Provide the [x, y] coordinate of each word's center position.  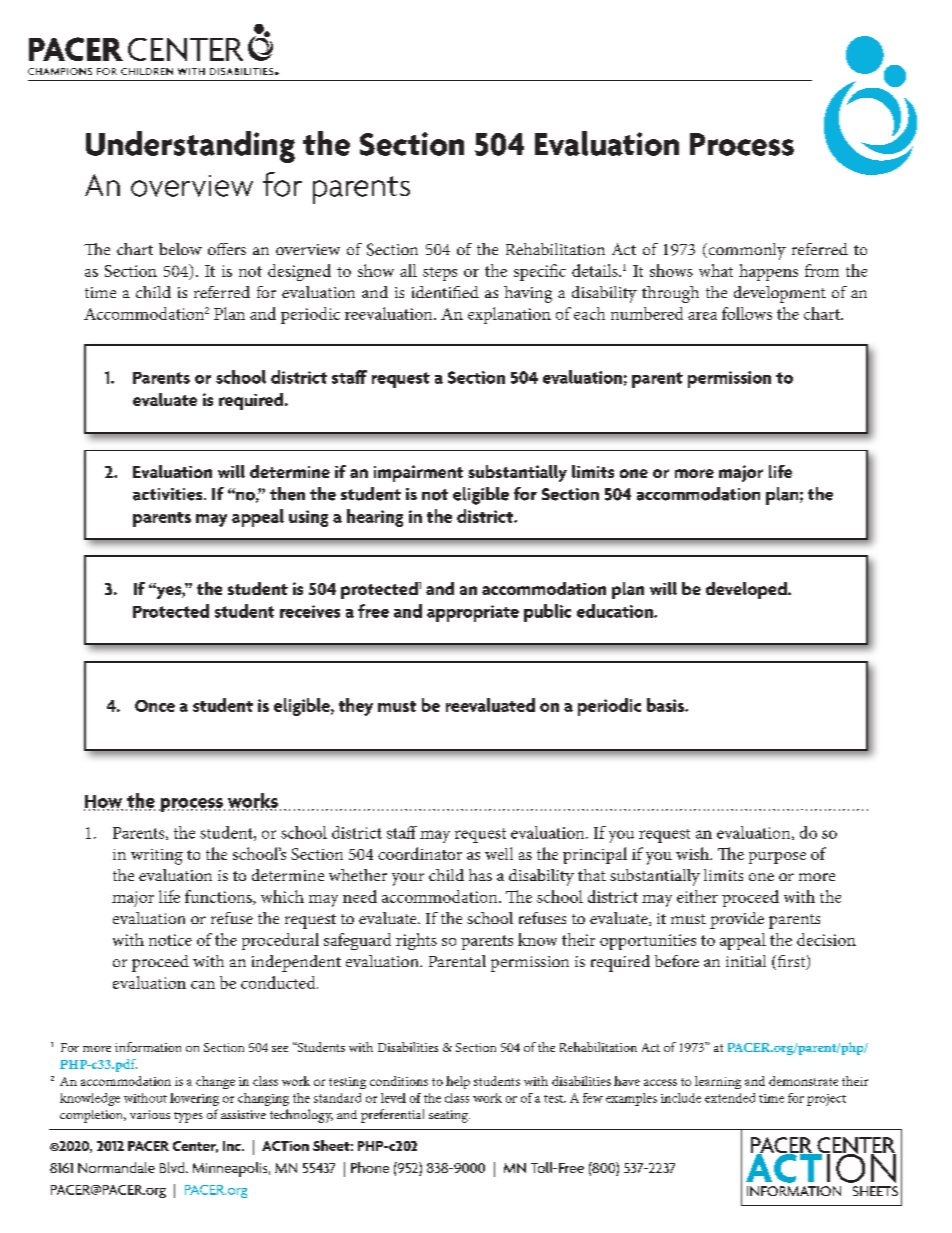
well [499, 853]
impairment [418, 473]
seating [449, 1116]
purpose [777, 858]
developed [747, 590]
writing [157, 857]
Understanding [190, 147]
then [287, 494]
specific [540, 272]
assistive [243, 1114]
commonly [746, 251]
